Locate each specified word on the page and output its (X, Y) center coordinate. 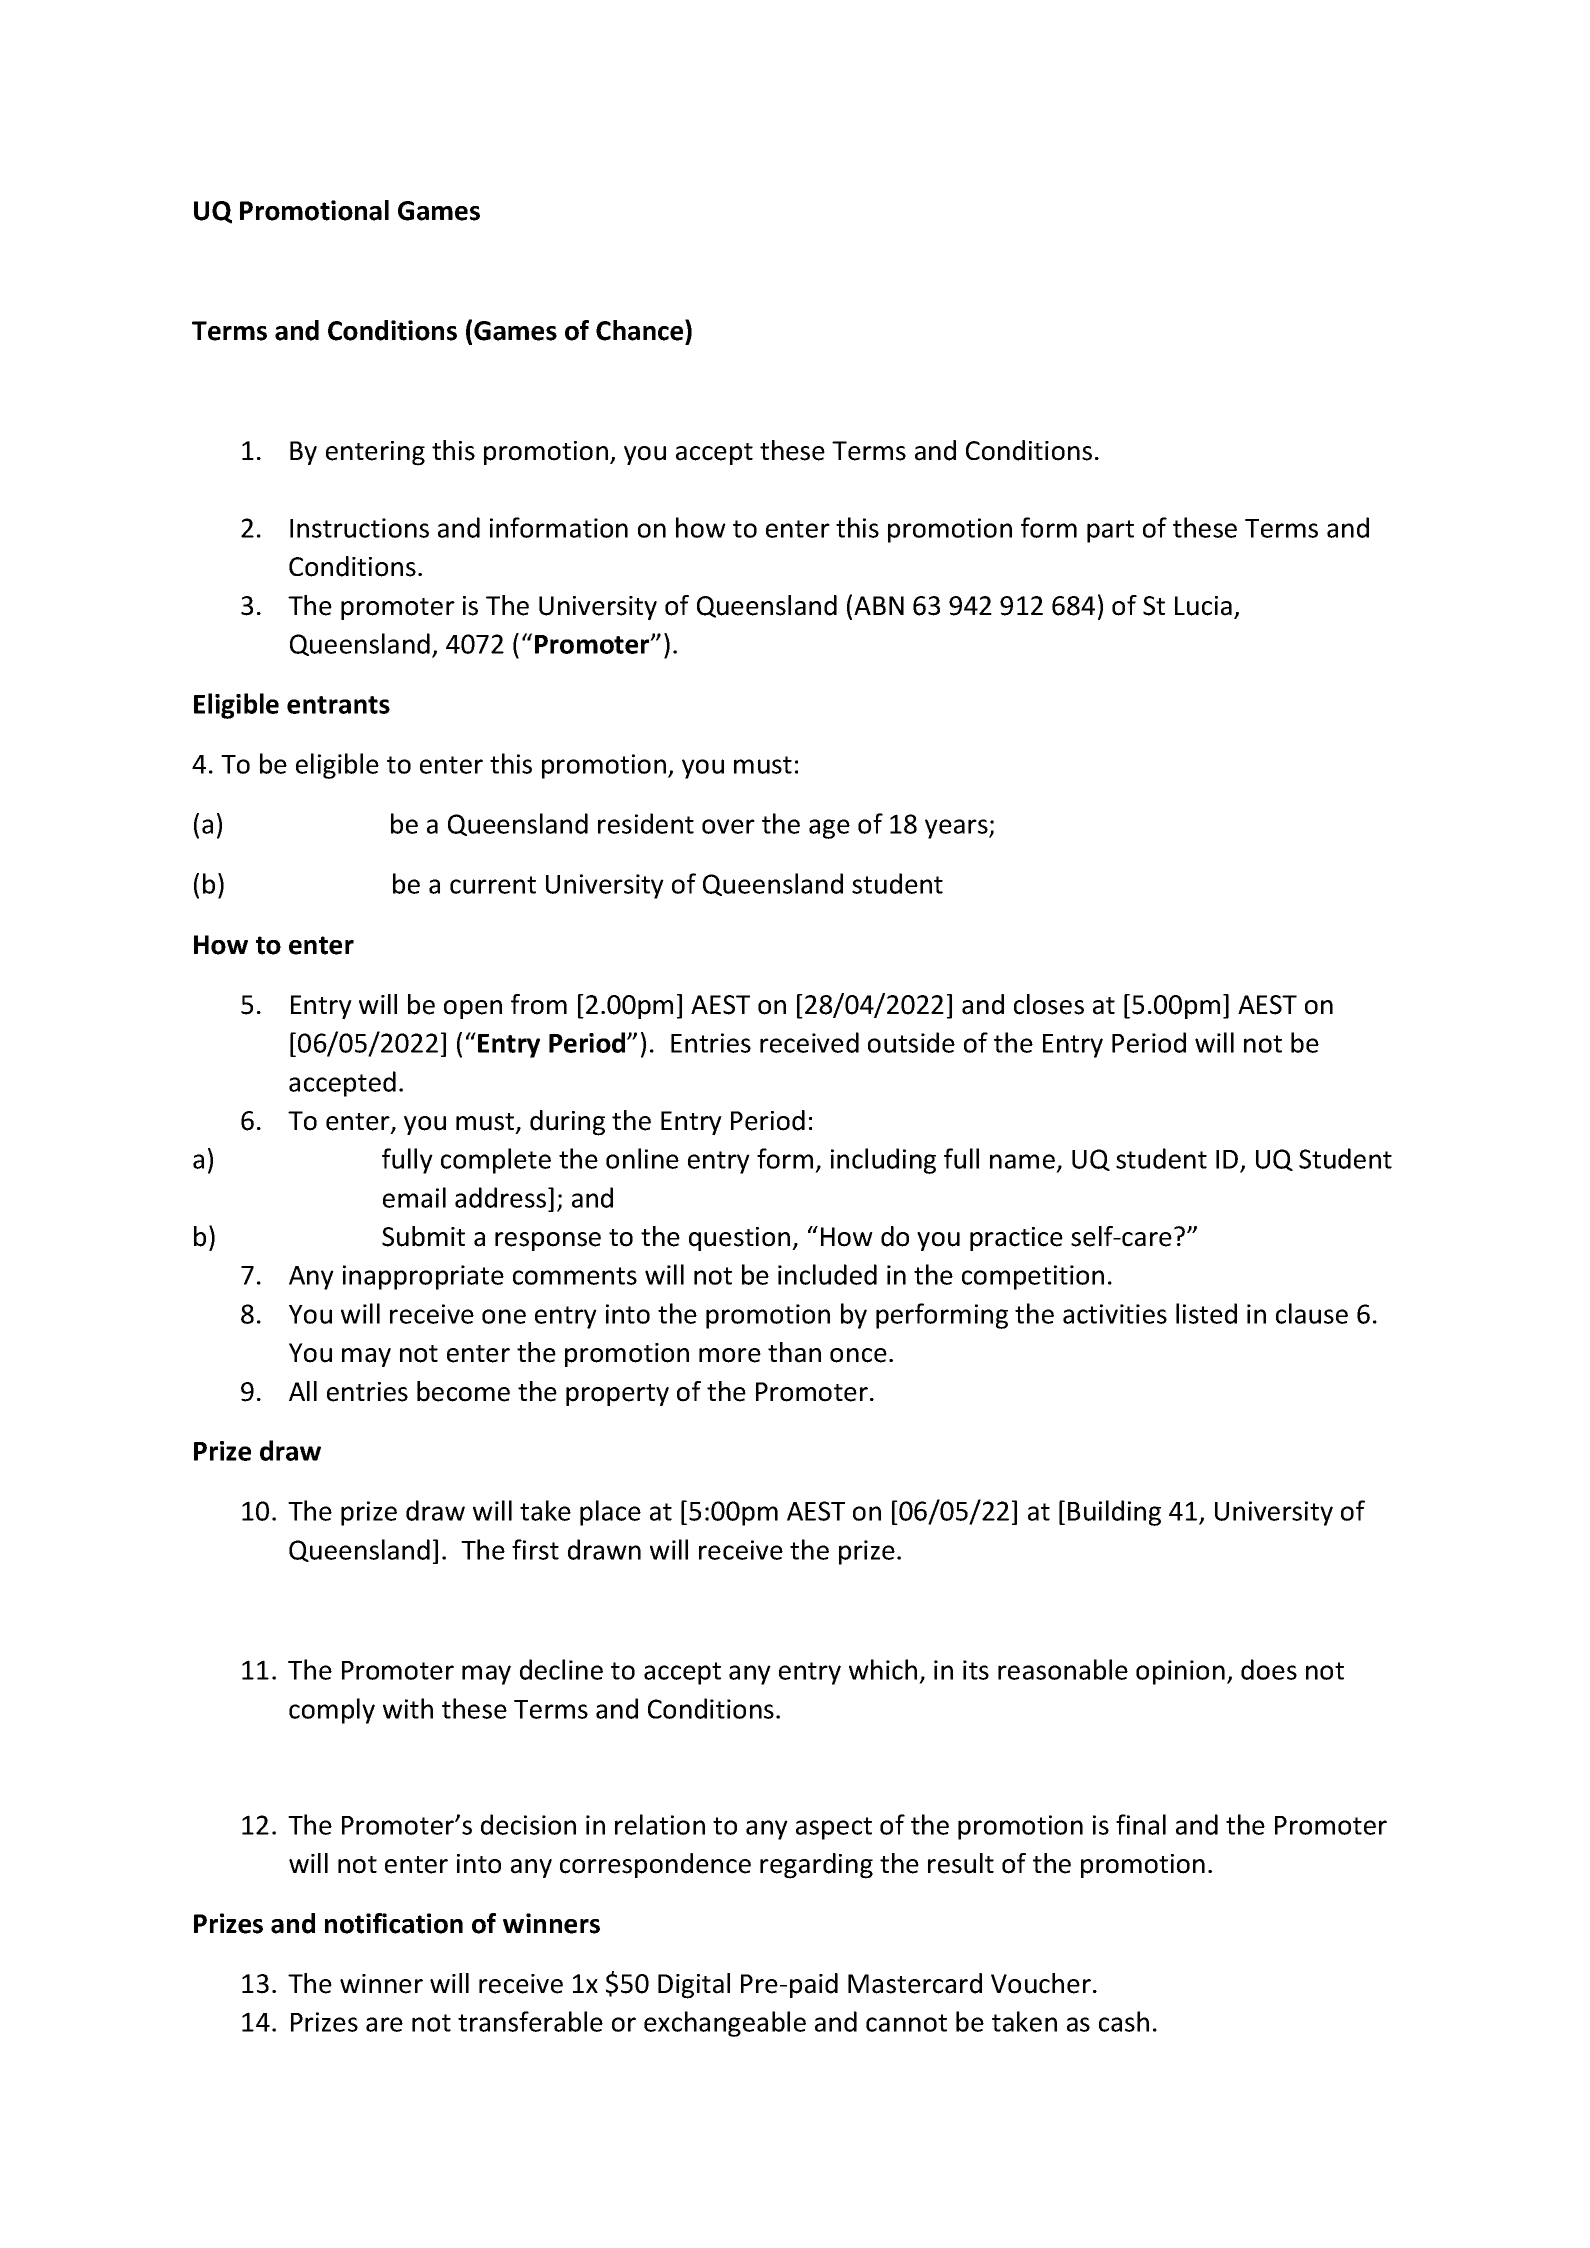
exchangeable (725, 2024)
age (829, 829)
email (414, 1197)
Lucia (1203, 606)
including (883, 1161)
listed (1206, 1313)
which (883, 1669)
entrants (338, 705)
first (535, 1549)
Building (1114, 1513)
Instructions (359, 528)
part (1110, 531)
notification (394, 1923)
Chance (641, 330)
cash (1124, 2021)
